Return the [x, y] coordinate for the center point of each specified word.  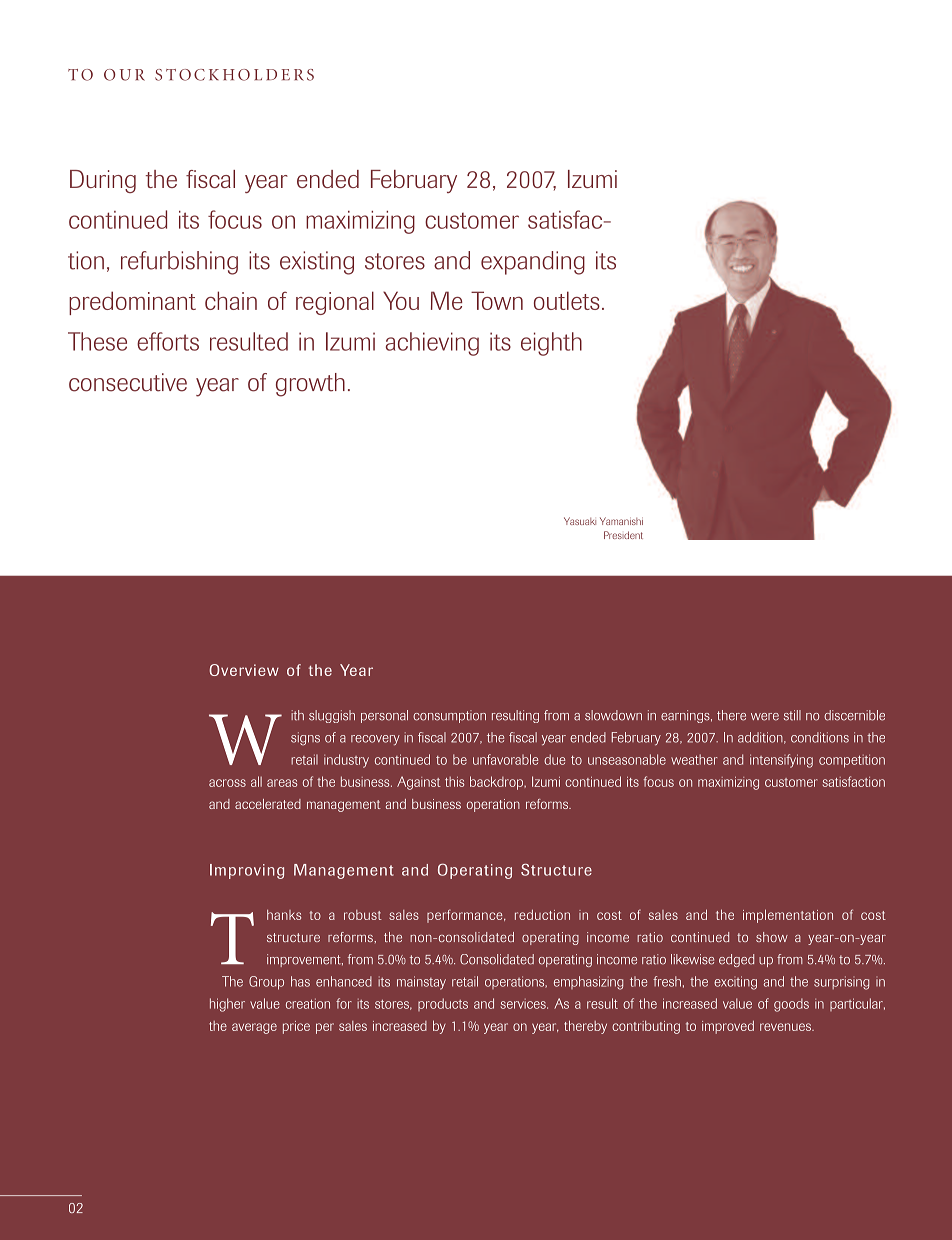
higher [227, 1005]
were [765, 717]
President [623, 535]
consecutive [128, 382]
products [443, 1004]
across [227, 783]
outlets [567, 300]
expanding [533, 263]
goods [791, 1005]
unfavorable [505, 759]
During [103, 181]
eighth [551, 344]
